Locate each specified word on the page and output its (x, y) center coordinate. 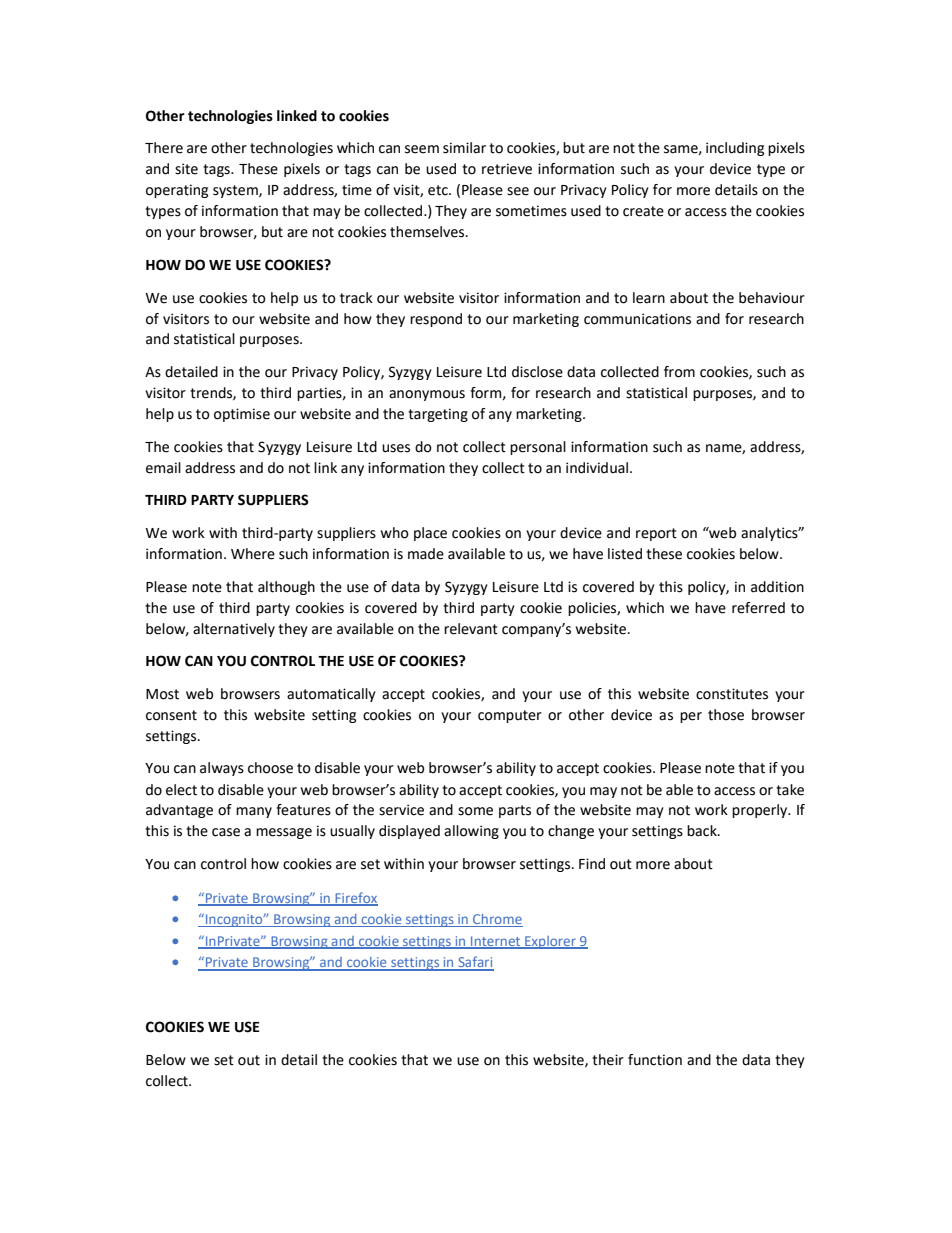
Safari (475, 963)
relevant (471, 629)
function (655, 1060)
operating (177, 191)
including (735, 149)
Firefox (355, 898)
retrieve (507, 169)
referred (758, 608)
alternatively (234, 630)
